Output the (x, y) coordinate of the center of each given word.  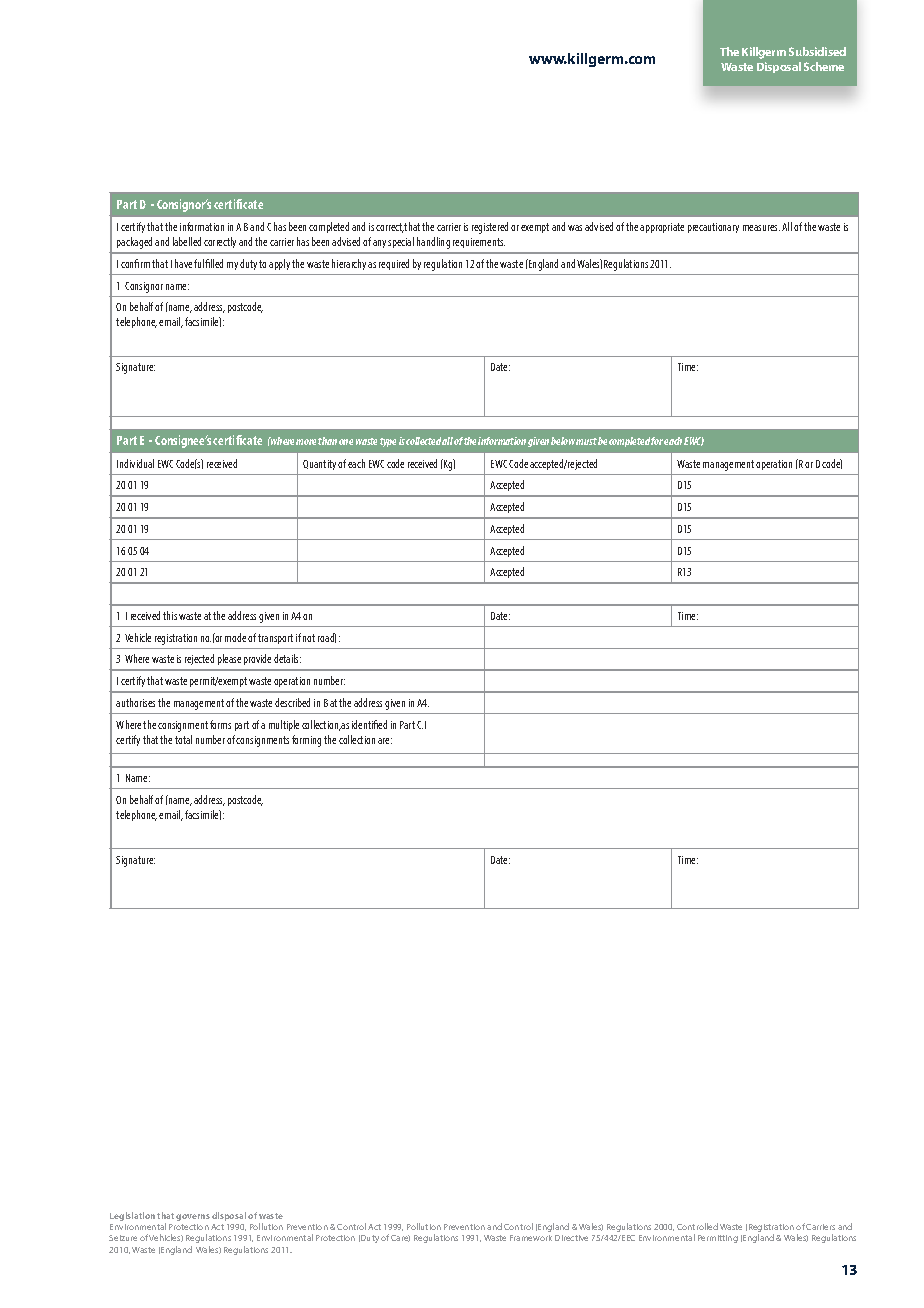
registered (490, 228)
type (388, 442)
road (327, 638)
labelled (187, 241)
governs (193, 1217)
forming (306, 741)
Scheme (824, 66)
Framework (531, 1238)
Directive (571, 1238)
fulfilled (208, 263)
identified (369, 724)
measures (761, 228)
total (183, 739)
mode (235, 637)
